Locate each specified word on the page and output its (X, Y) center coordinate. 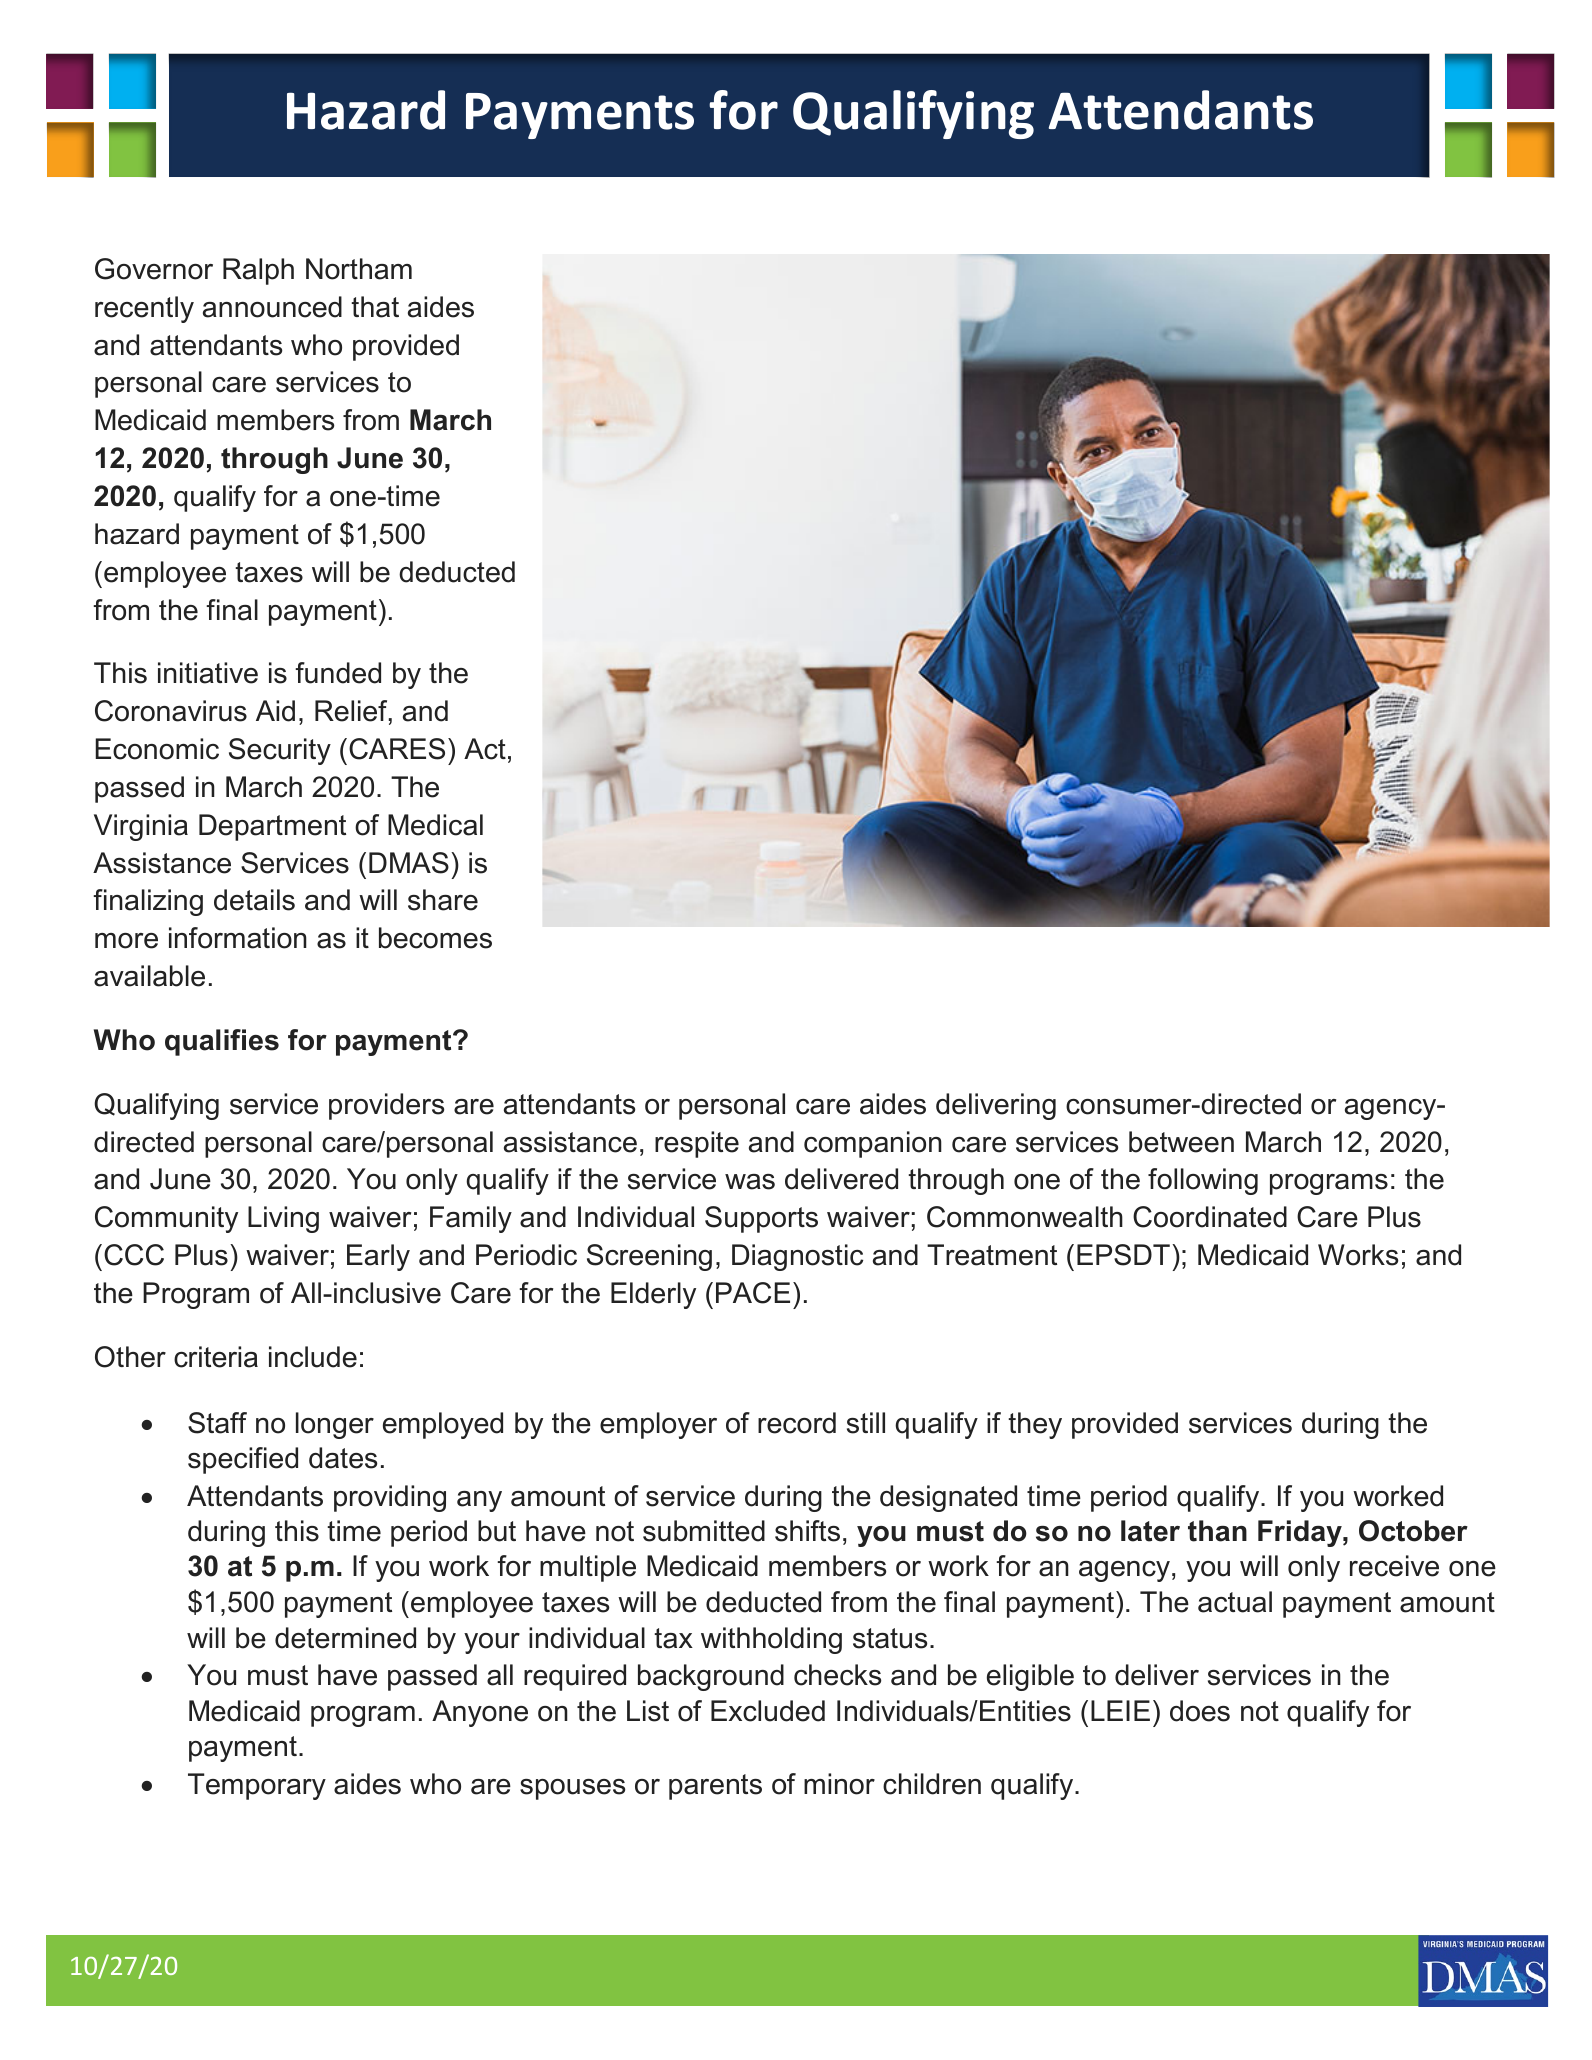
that (375, 307)
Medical (435, 825)
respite (697, 1144)
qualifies (222, 1042)
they (1035, 1425)
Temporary (257, 1786)
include (313, 1357)
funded (338, 673)
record (797, 1423)
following (1203, 1181)
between (1181, 1142)
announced (272, 307)
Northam (359, 269)
